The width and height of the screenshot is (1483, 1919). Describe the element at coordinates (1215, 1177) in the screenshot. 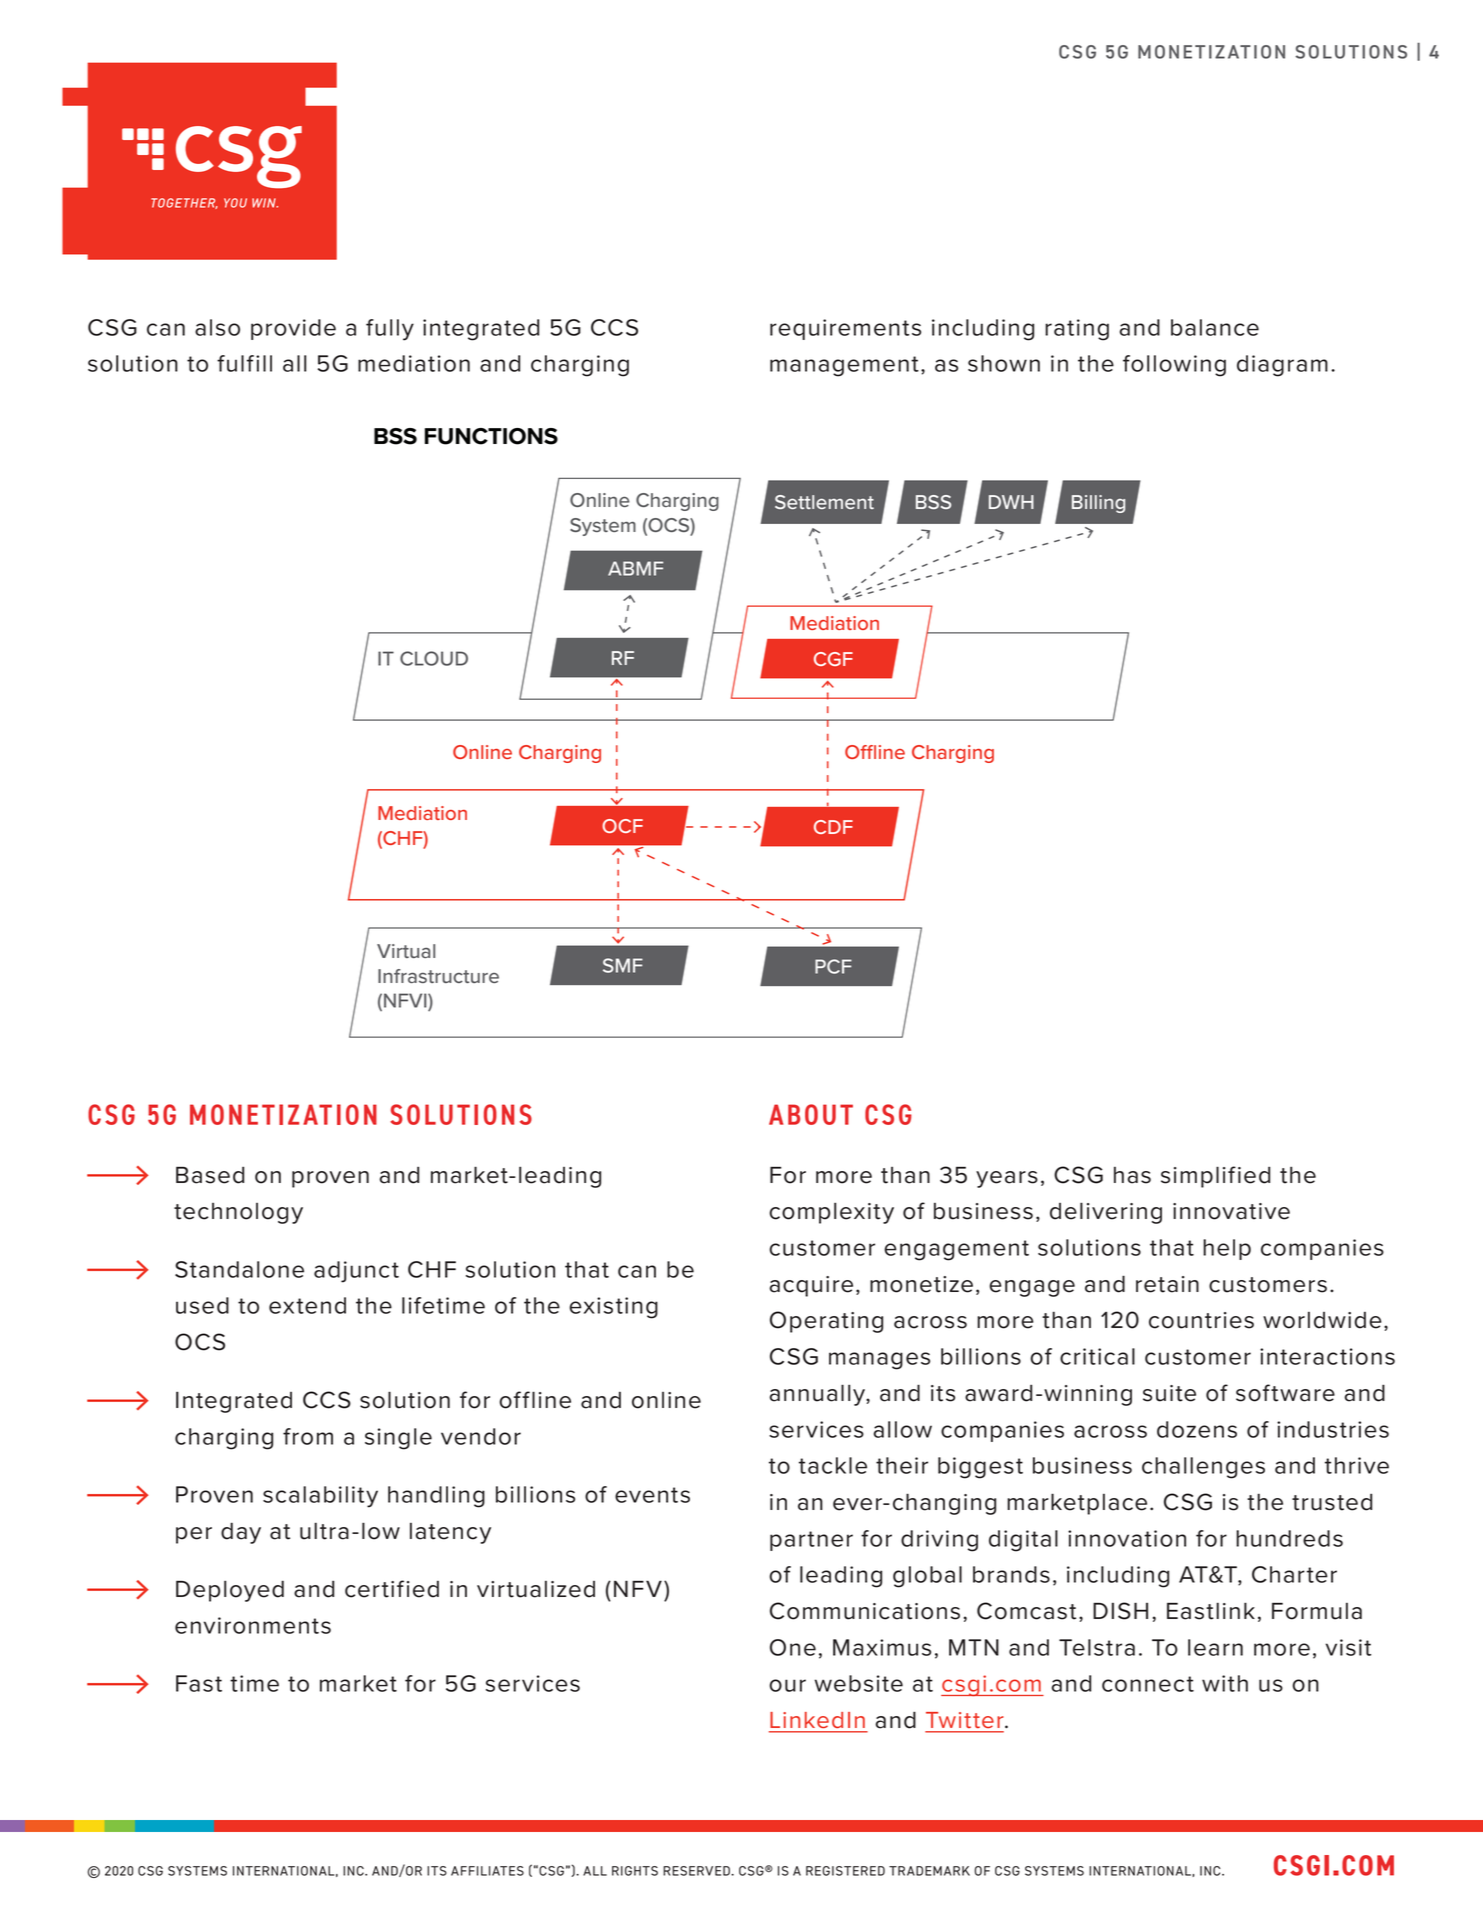

I see `simplified` at that location.
